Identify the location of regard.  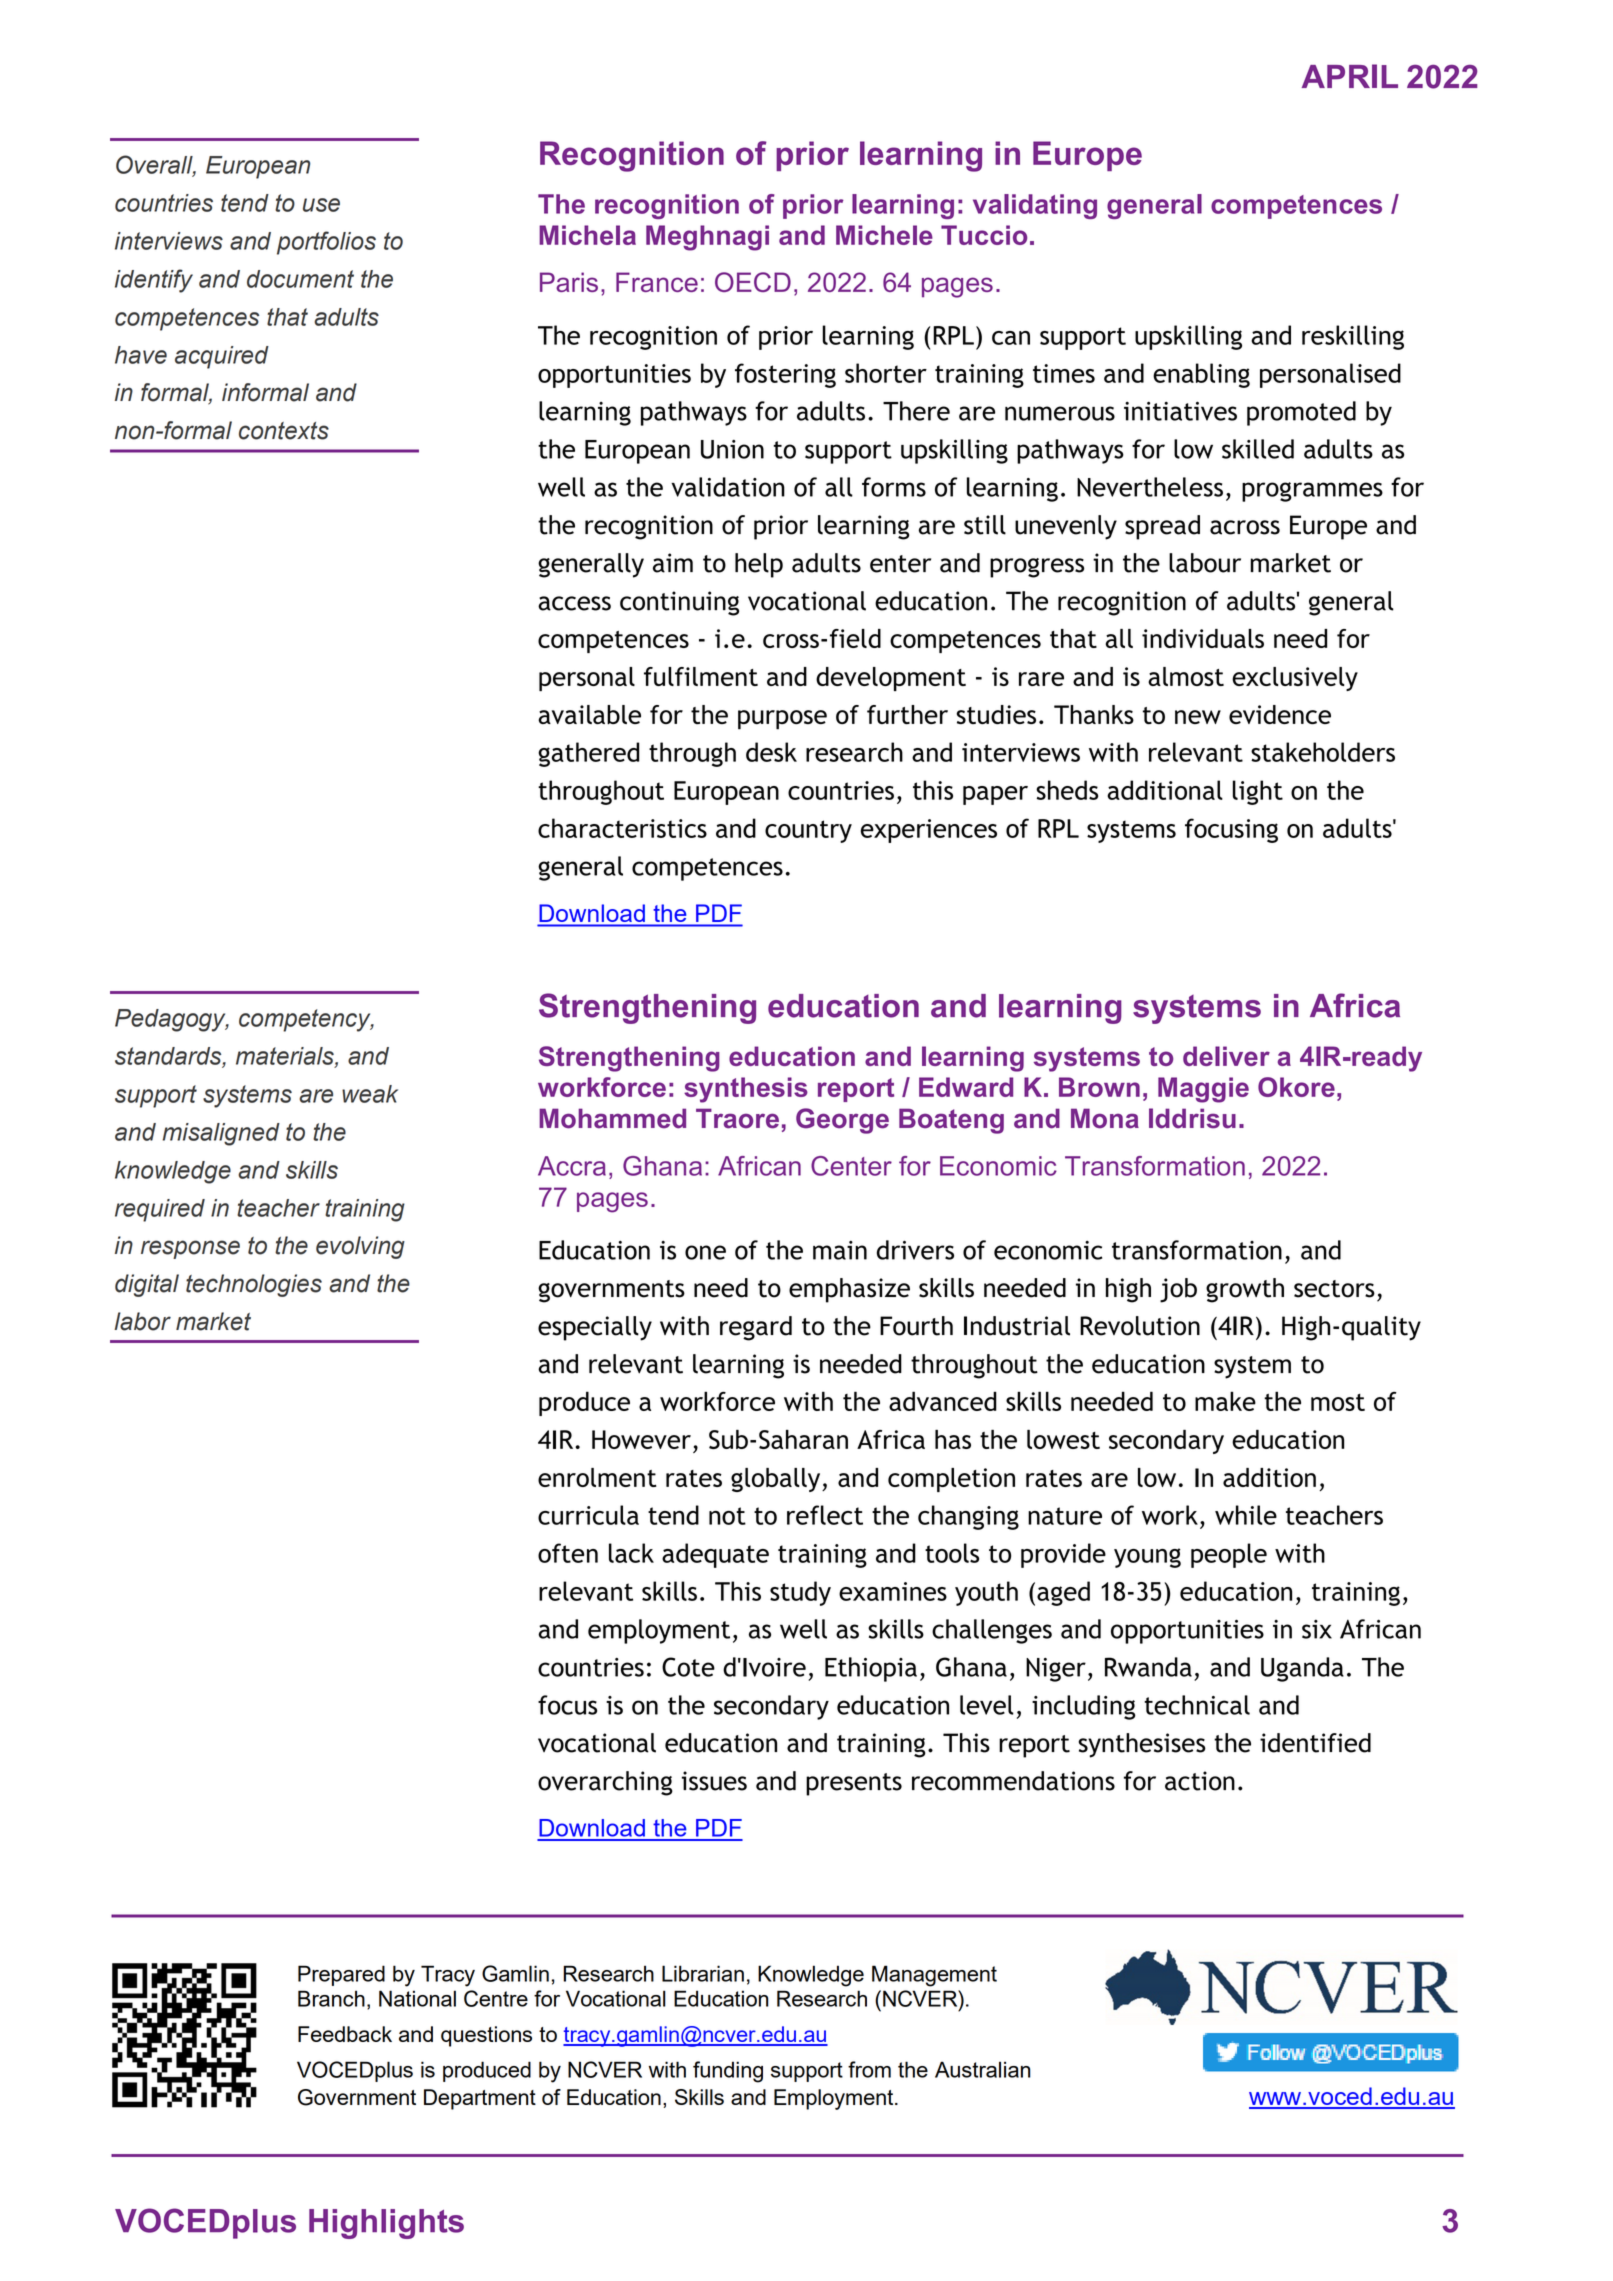
(756, 1328).
